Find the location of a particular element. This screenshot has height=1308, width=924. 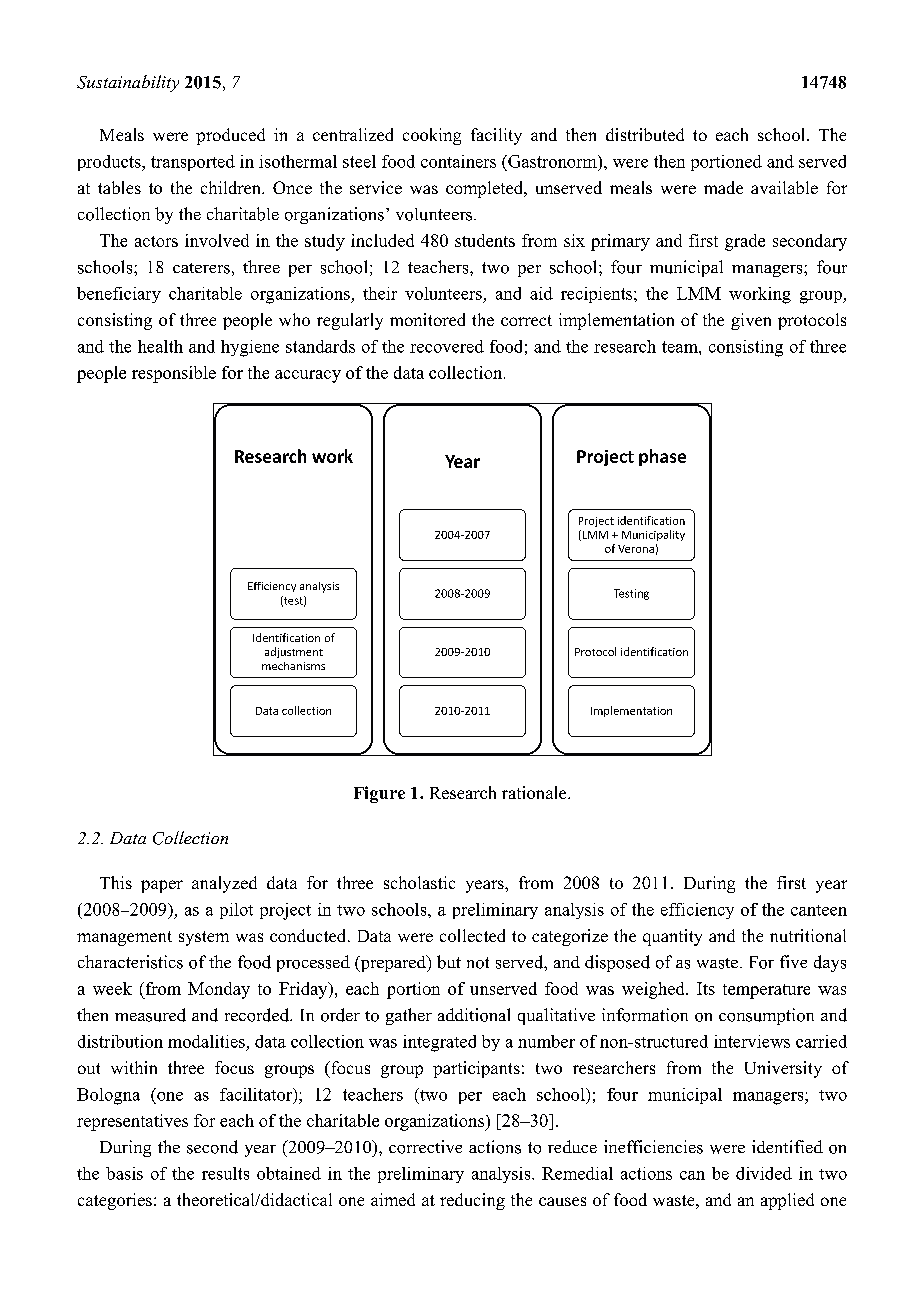

phase is located at coordinates (662, 457).
